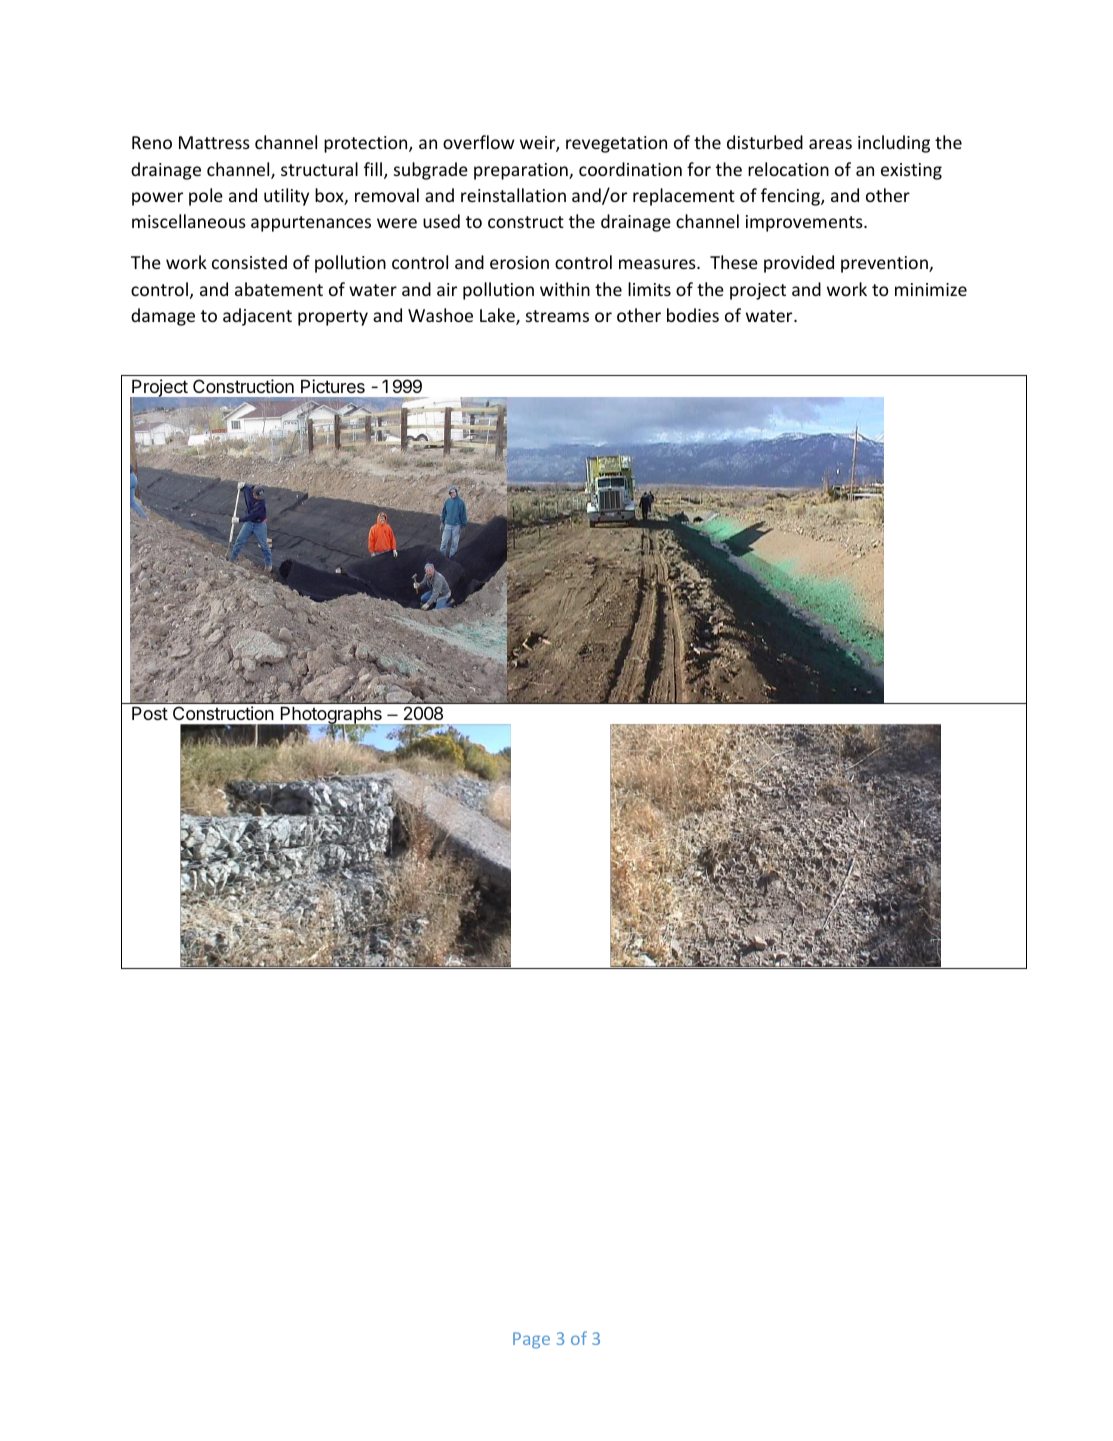  What do you see at coordinates (257, 317) in the image?
I see `adjacent` at bounding box center [257, 317].
